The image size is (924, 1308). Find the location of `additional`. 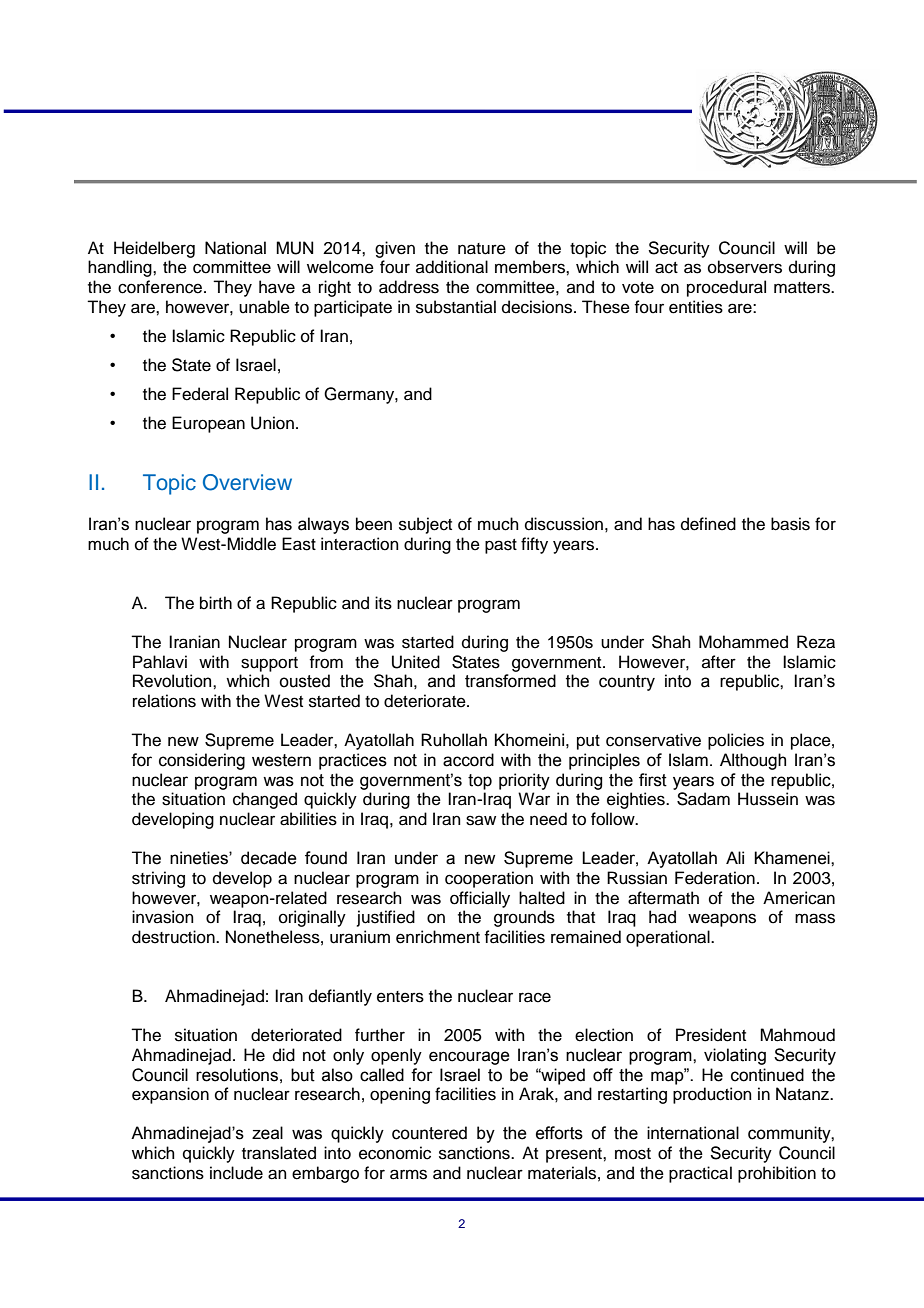

additional is located at coordinates (452, 267).
